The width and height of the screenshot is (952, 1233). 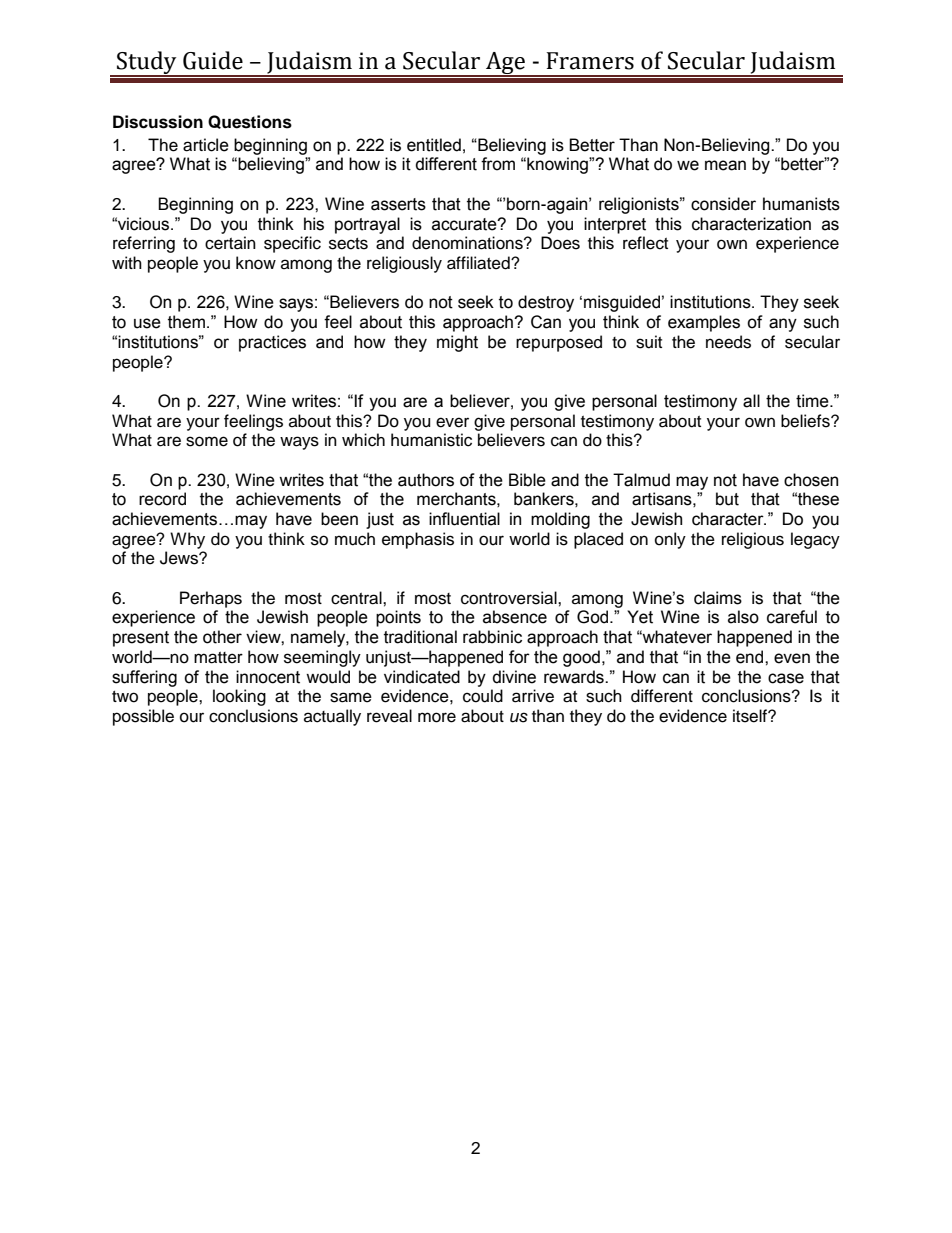 What do you see at coordinates (239, 697) in the screenshot?
I see `looking` at bounding box center [239, 697].
